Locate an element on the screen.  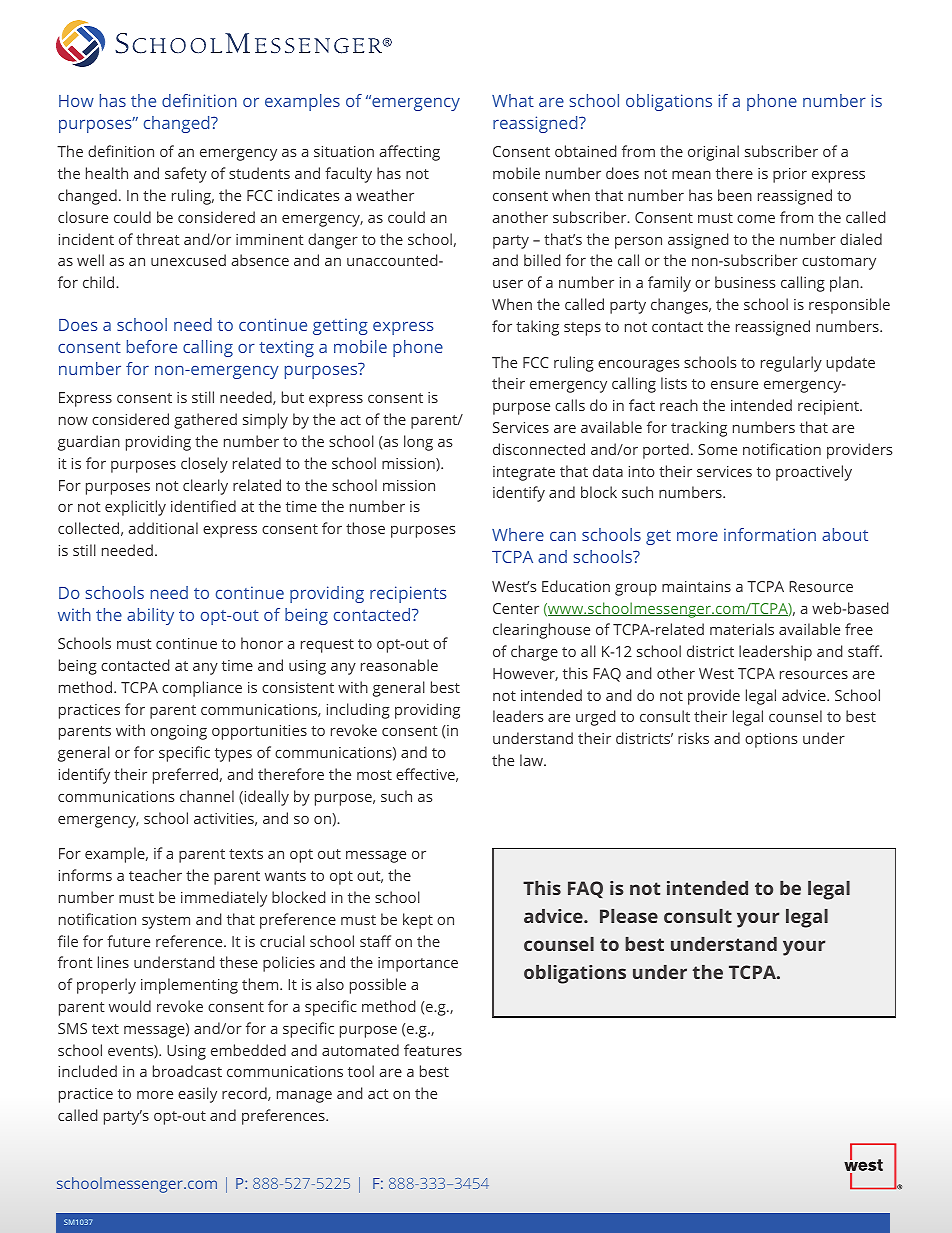
safety is located at coordinates (186, 175).
